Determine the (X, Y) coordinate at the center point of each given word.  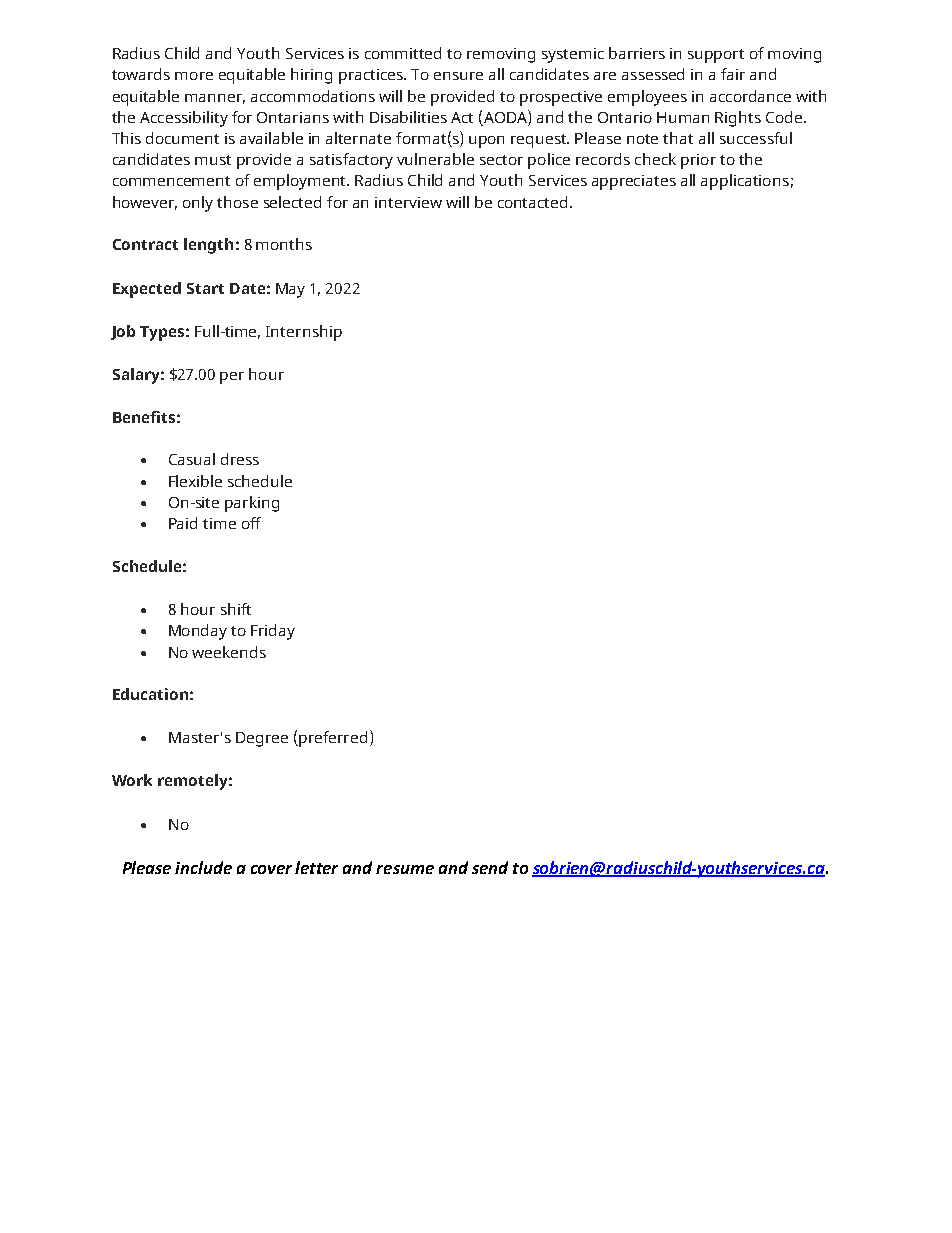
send (490, 867)
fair (733, 74)
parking (252, 504)
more (194, 76)
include (203, 867)
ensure (458, 76)
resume (405, 869)
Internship (304, 333)
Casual (192, 459)
